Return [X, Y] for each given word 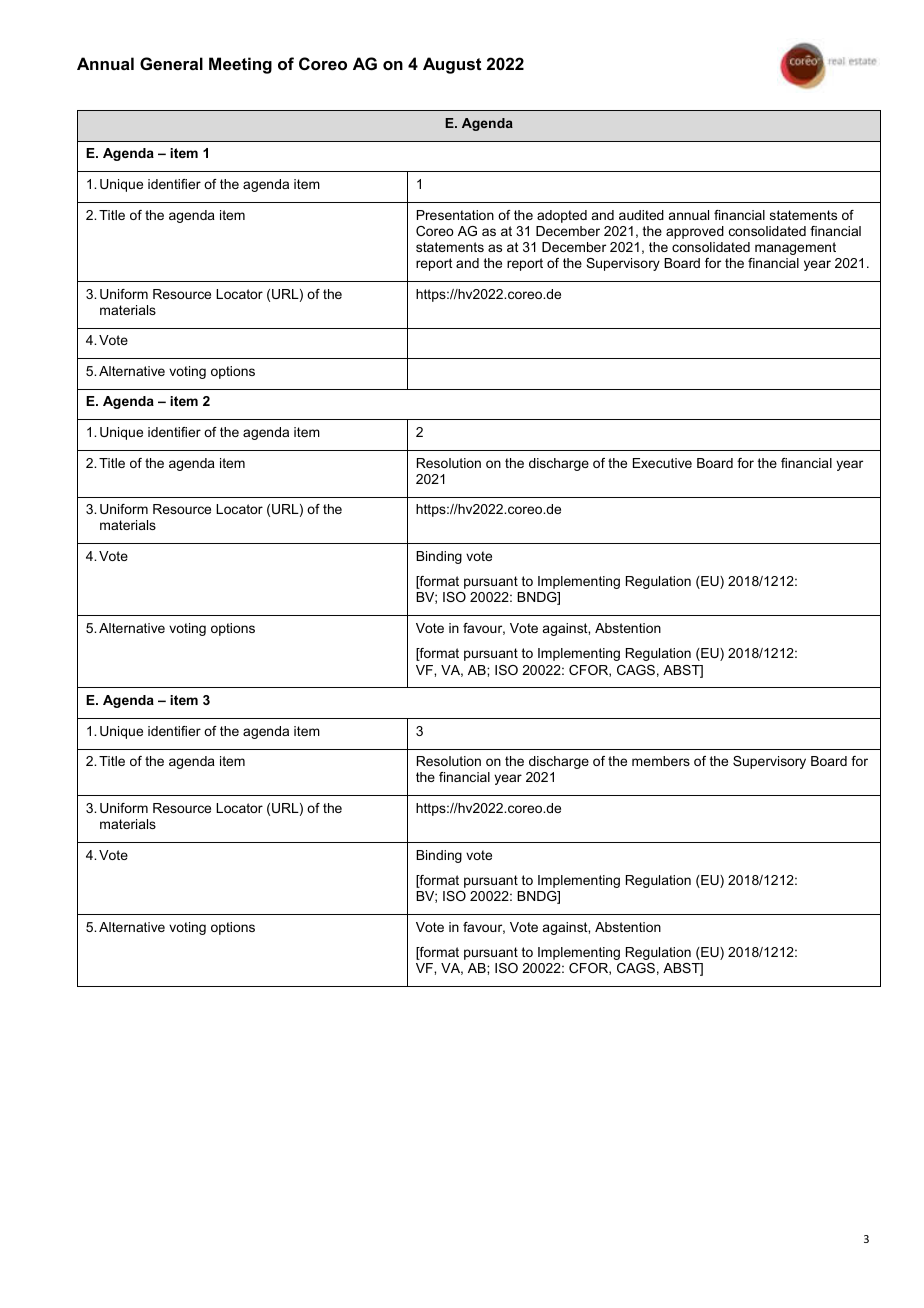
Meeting [240, 65]
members [661, 761]
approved [695, 232]
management [795, 248]
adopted [562, 216]
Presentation [455, 215]
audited [641, 215]
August [452, 65]
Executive [662, 463]
